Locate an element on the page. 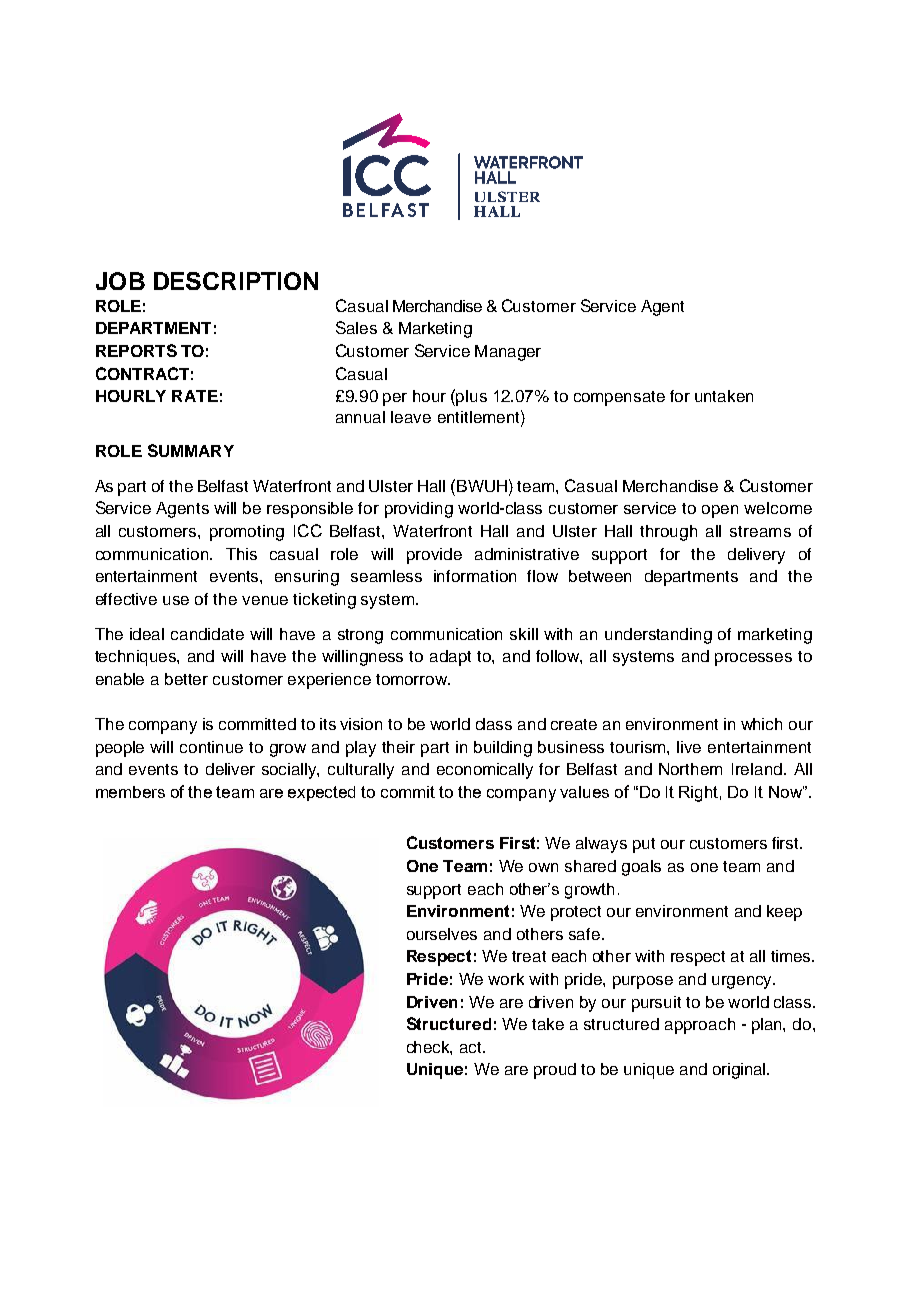  compensate is located at coordinates (619, 398).
